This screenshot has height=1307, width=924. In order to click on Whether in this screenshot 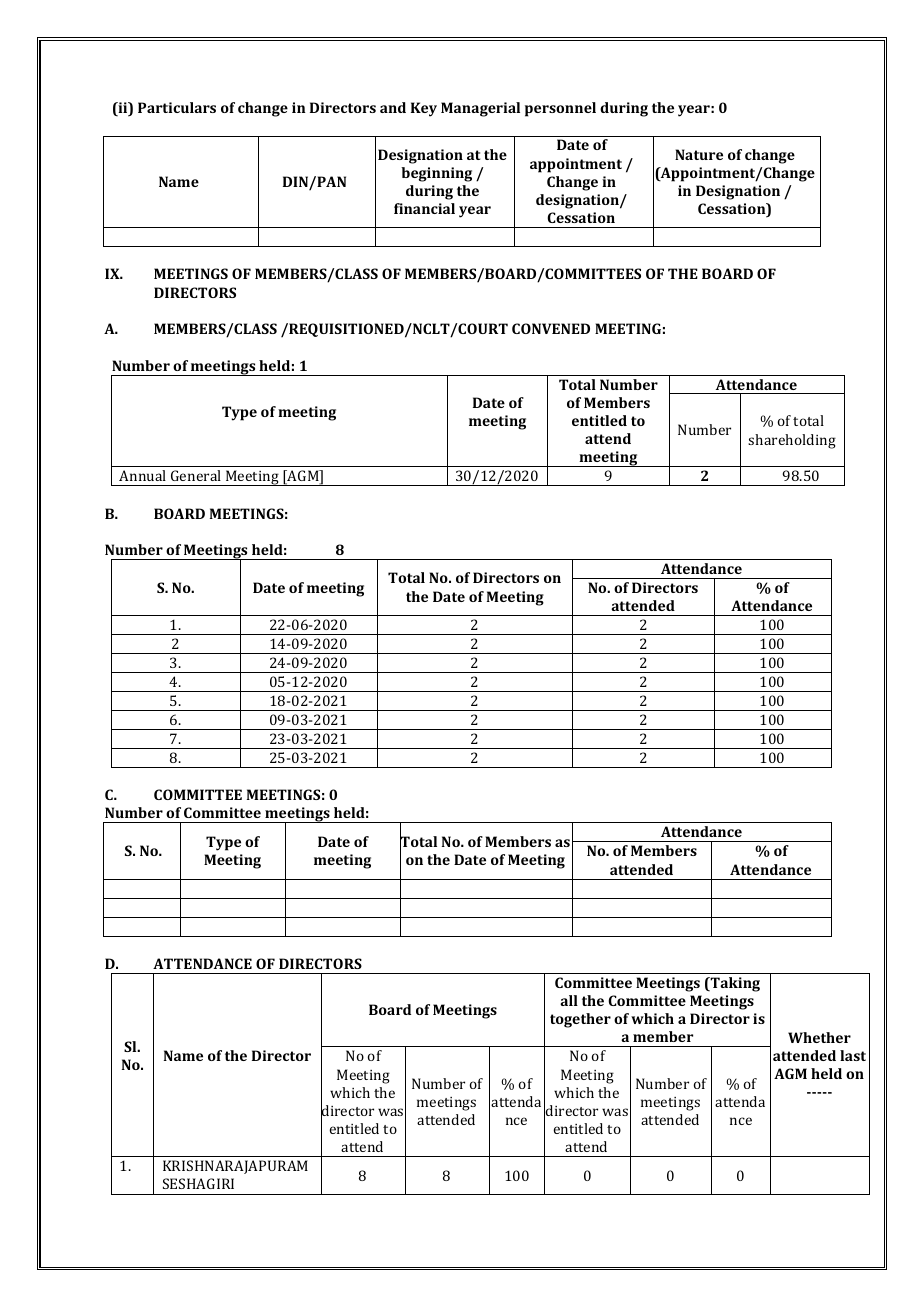, I will do `click(819, 1037)`.
